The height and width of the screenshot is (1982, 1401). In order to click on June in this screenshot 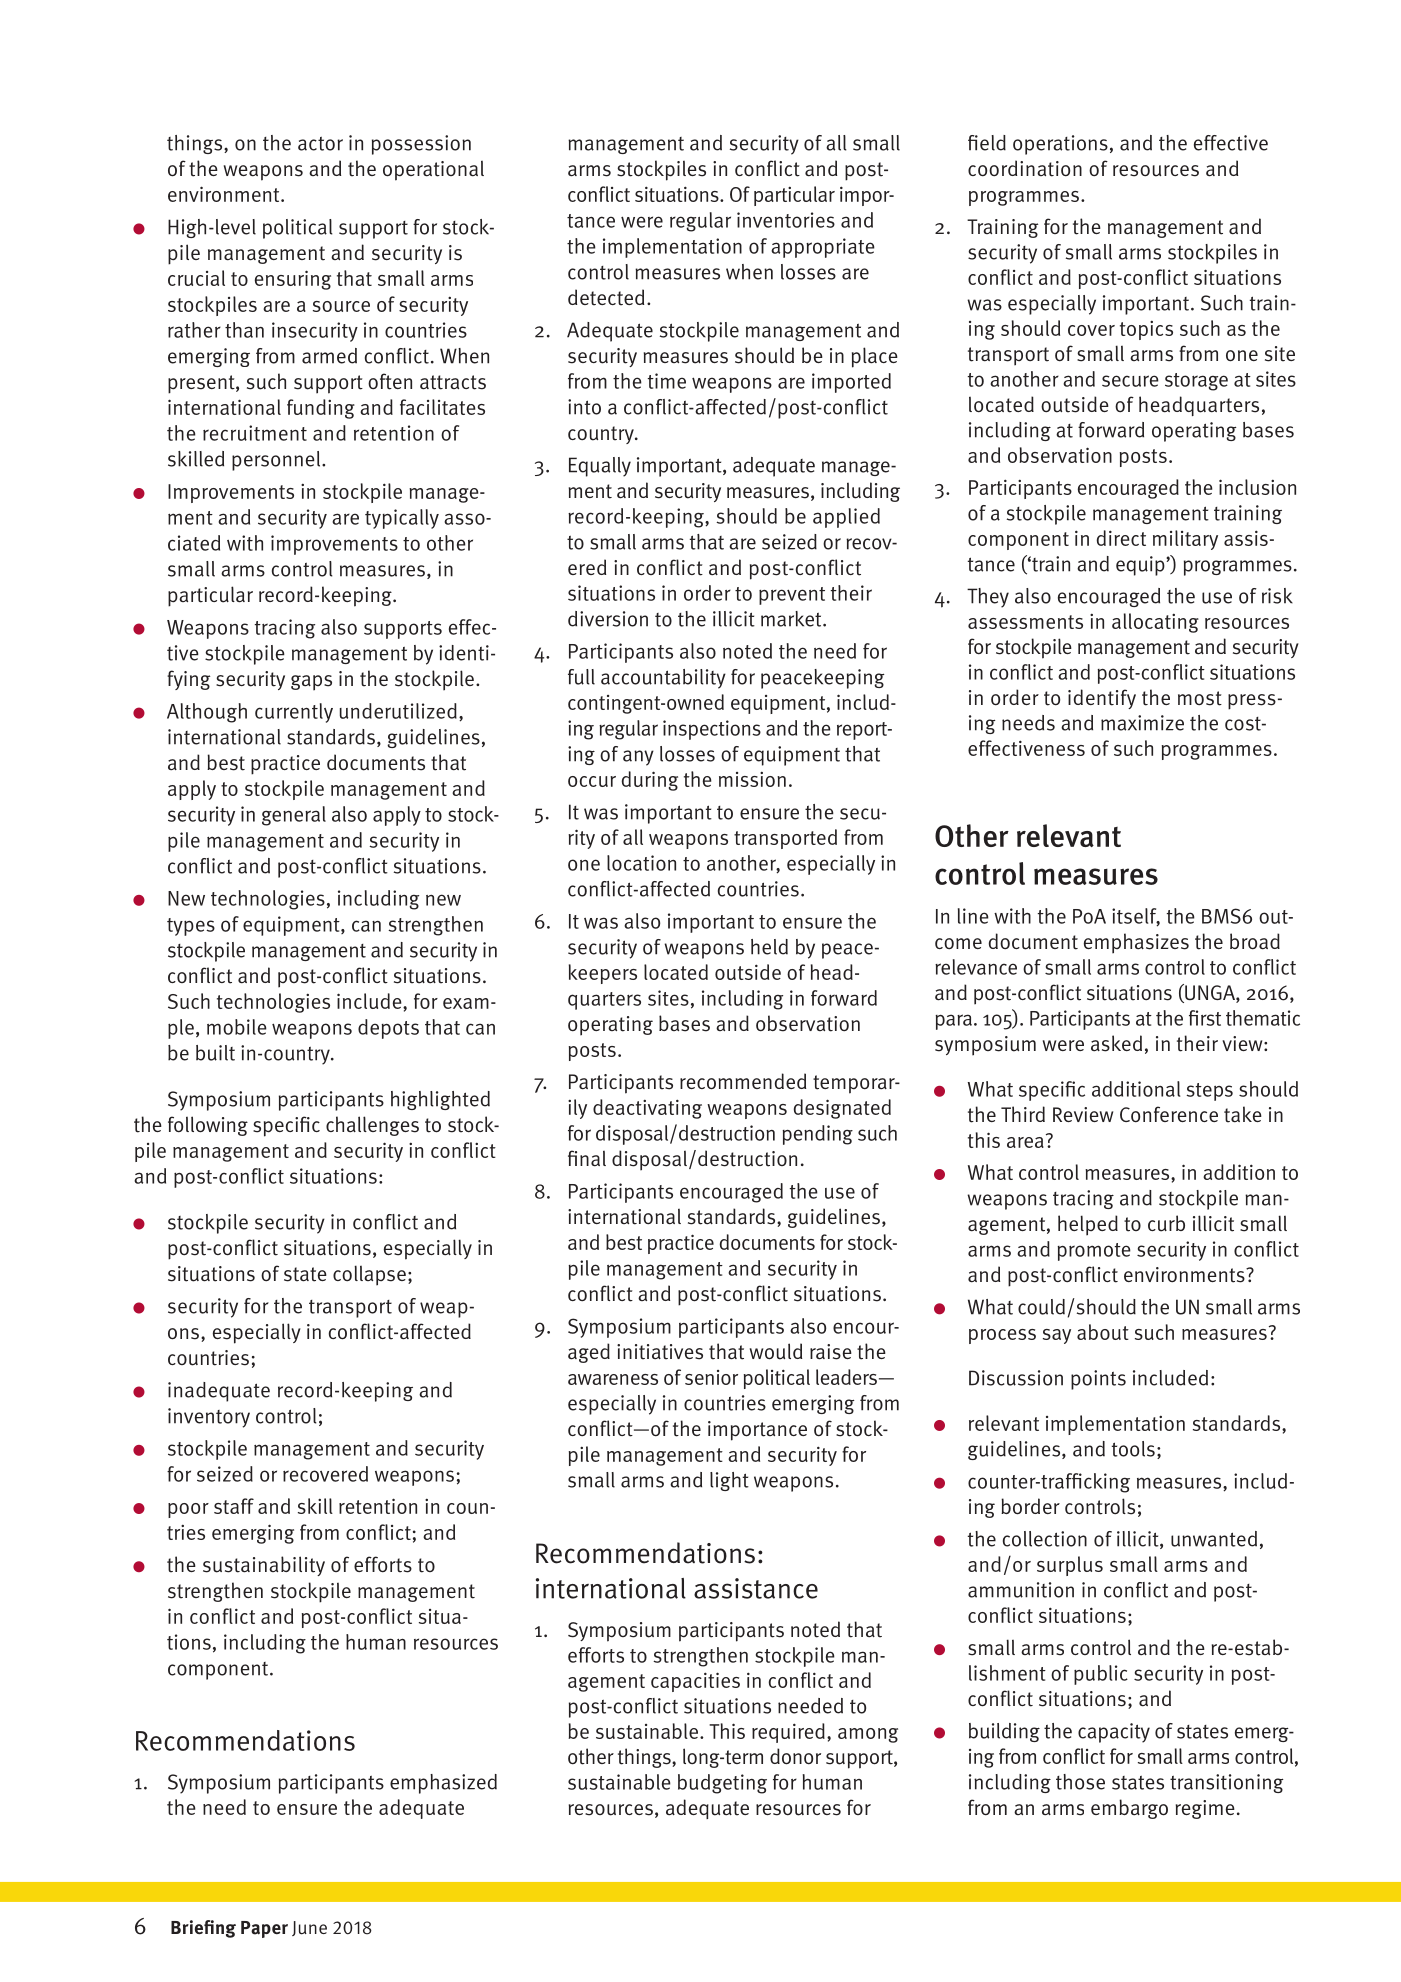, I will do `click(309, 1928)`.
